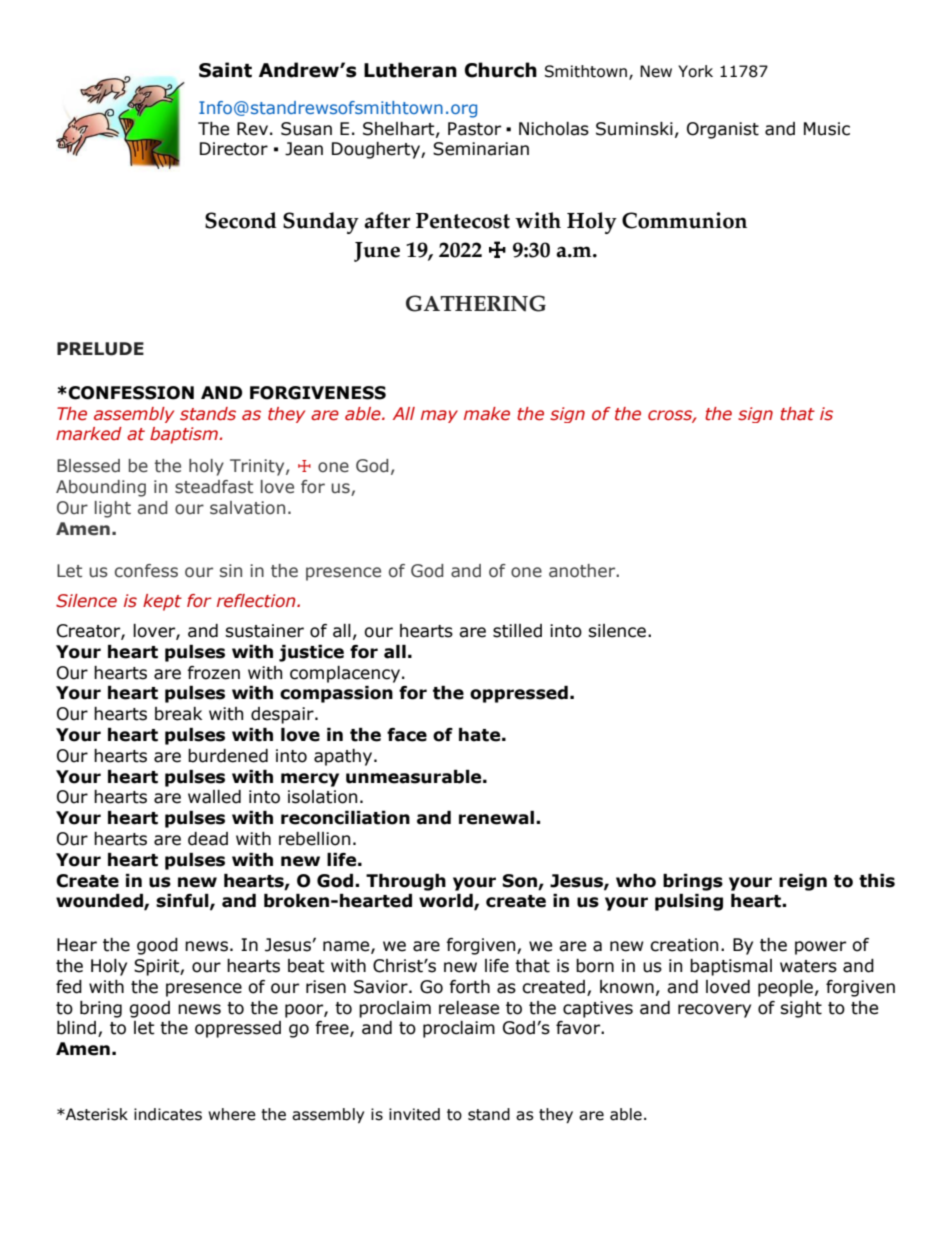 This document has width=952, height=1233. What do you see at coordinates (827, 129) in the document?
I see `Music` at bounding box center [827, 129].
